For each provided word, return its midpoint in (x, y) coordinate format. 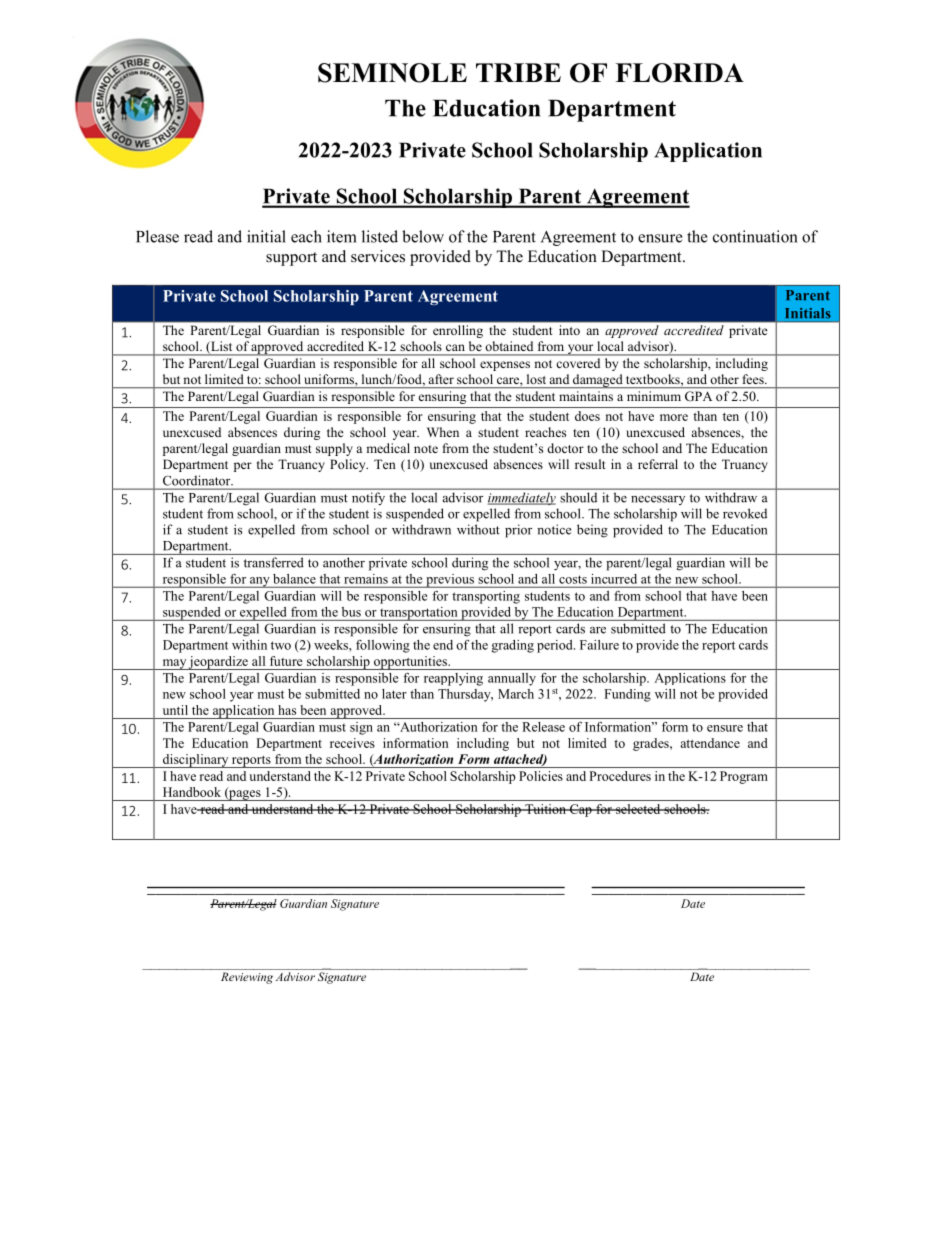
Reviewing (247, 978)
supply (334, 449)
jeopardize (218, 663)
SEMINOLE (392, 73)
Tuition (545, 809)
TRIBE (518, 72)
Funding (627, 695)
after (441, 379)
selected (638, 809)
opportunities (410, 663)
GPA (698, 396)
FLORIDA (680, 73)
